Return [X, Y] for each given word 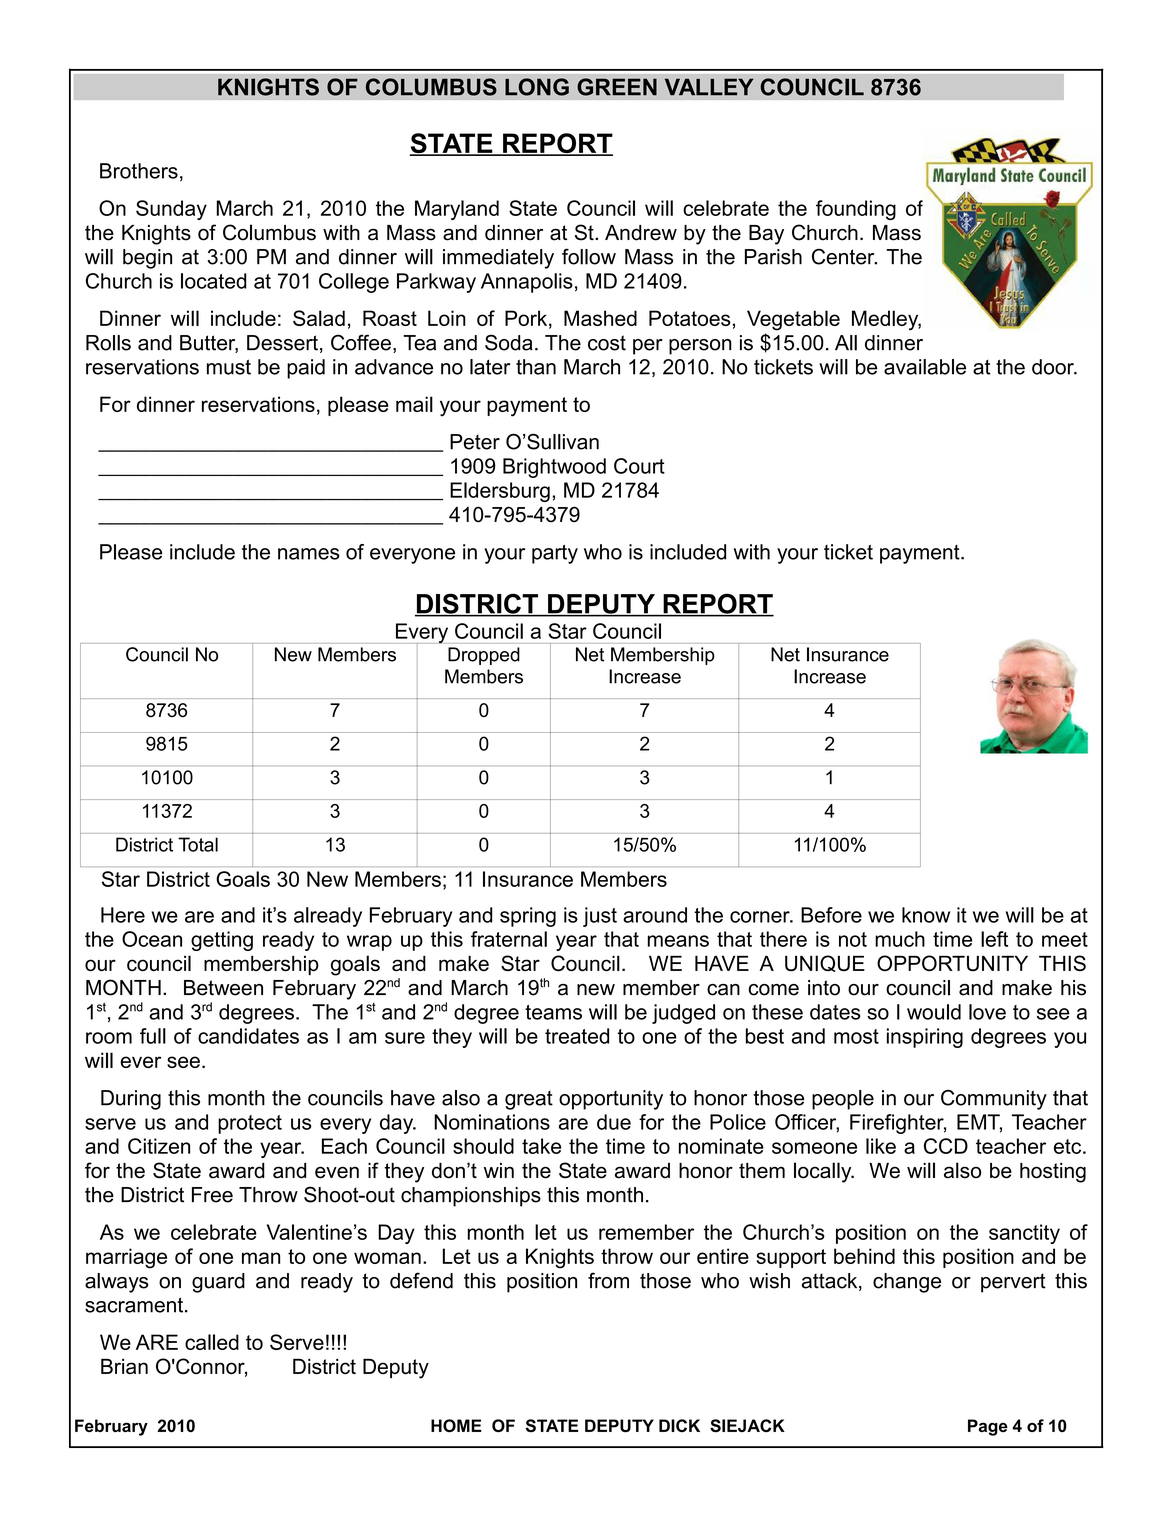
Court [639, 466]
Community [994, 1100]
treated [577, 1036]
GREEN [617, 87]
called [212, 1342]
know [926, 915]
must [229, 367]
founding [856, 210]
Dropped [484, 656]
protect [250, 1124]
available [925, 367]
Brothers [139, 171]
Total [198, 844]
